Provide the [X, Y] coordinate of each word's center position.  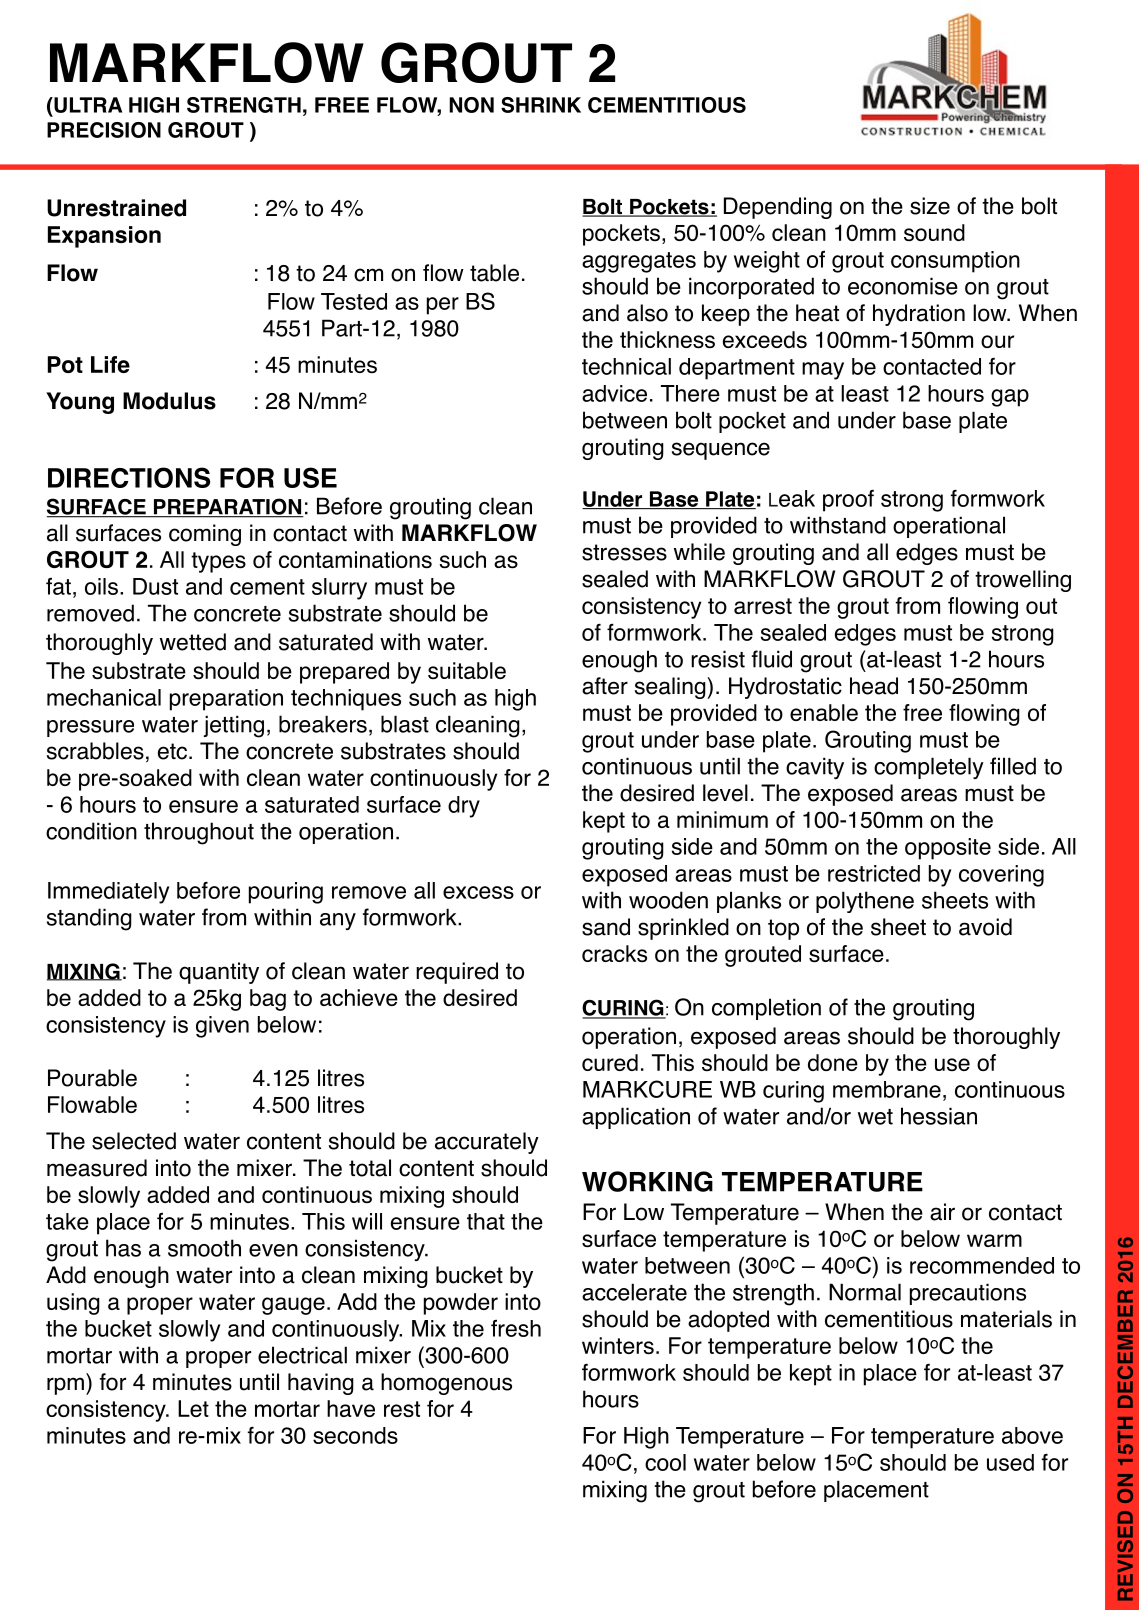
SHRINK [541, 105]
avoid [985, 927]
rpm [65, 1386]
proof [848, 501]
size [930, 206]
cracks [614, 953]
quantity [219, 973]
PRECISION [104, 130]
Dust [155, 586]
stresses [624, 552]
